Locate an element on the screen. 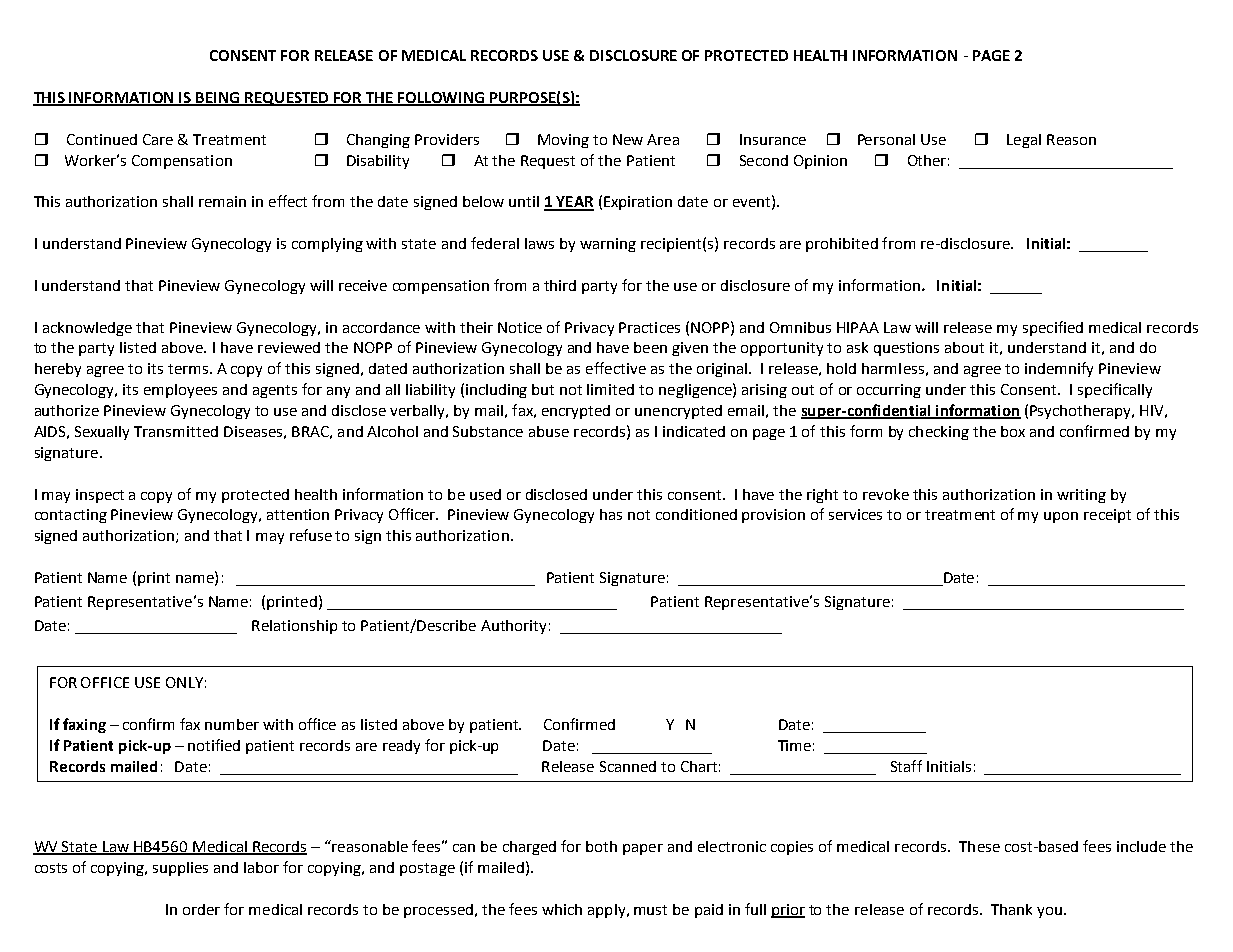 The image size is (1233, 952). indemnify is located at coordinates (1059, 369).
